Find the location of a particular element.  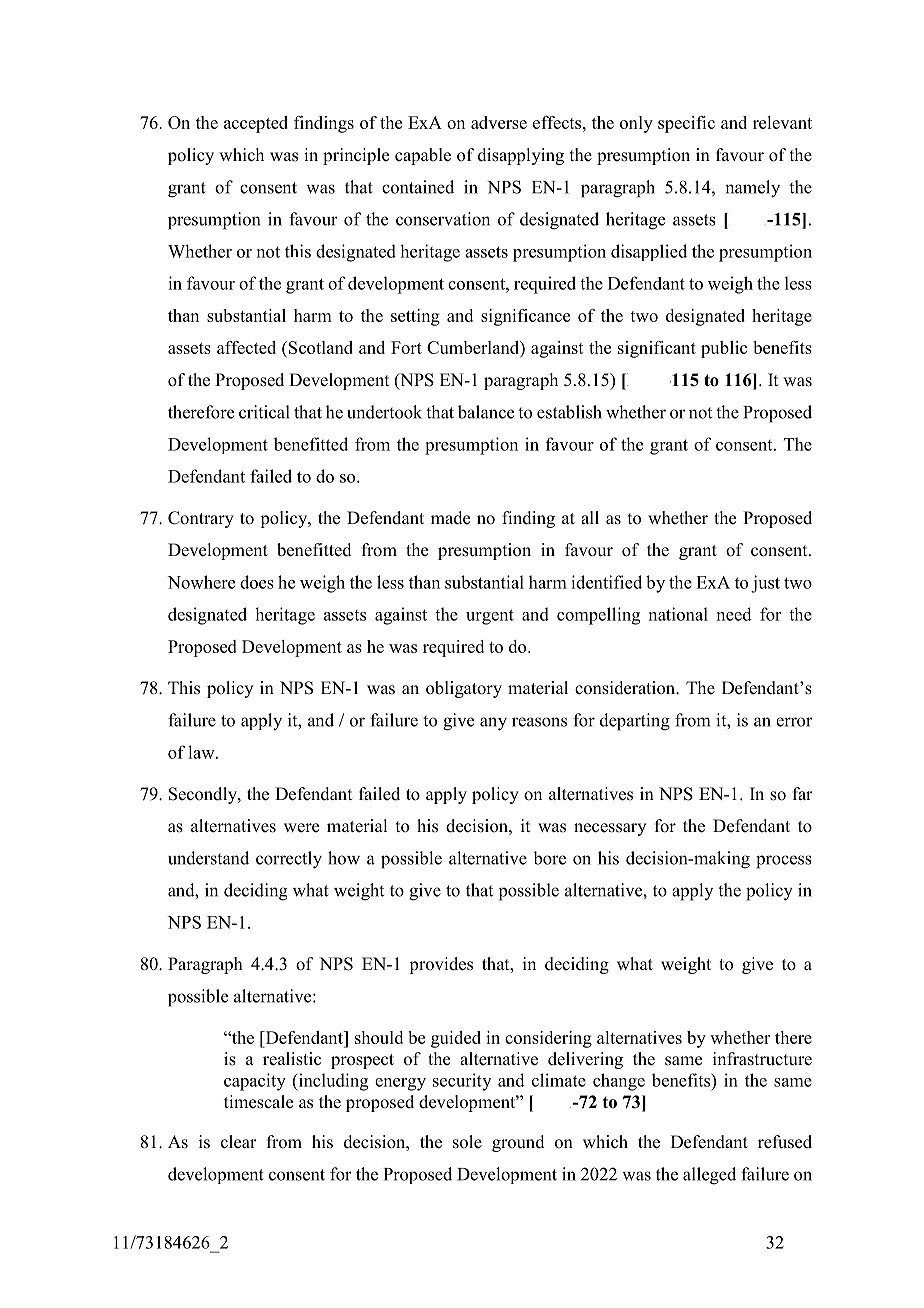

process is located at coordinates (784, 862).
